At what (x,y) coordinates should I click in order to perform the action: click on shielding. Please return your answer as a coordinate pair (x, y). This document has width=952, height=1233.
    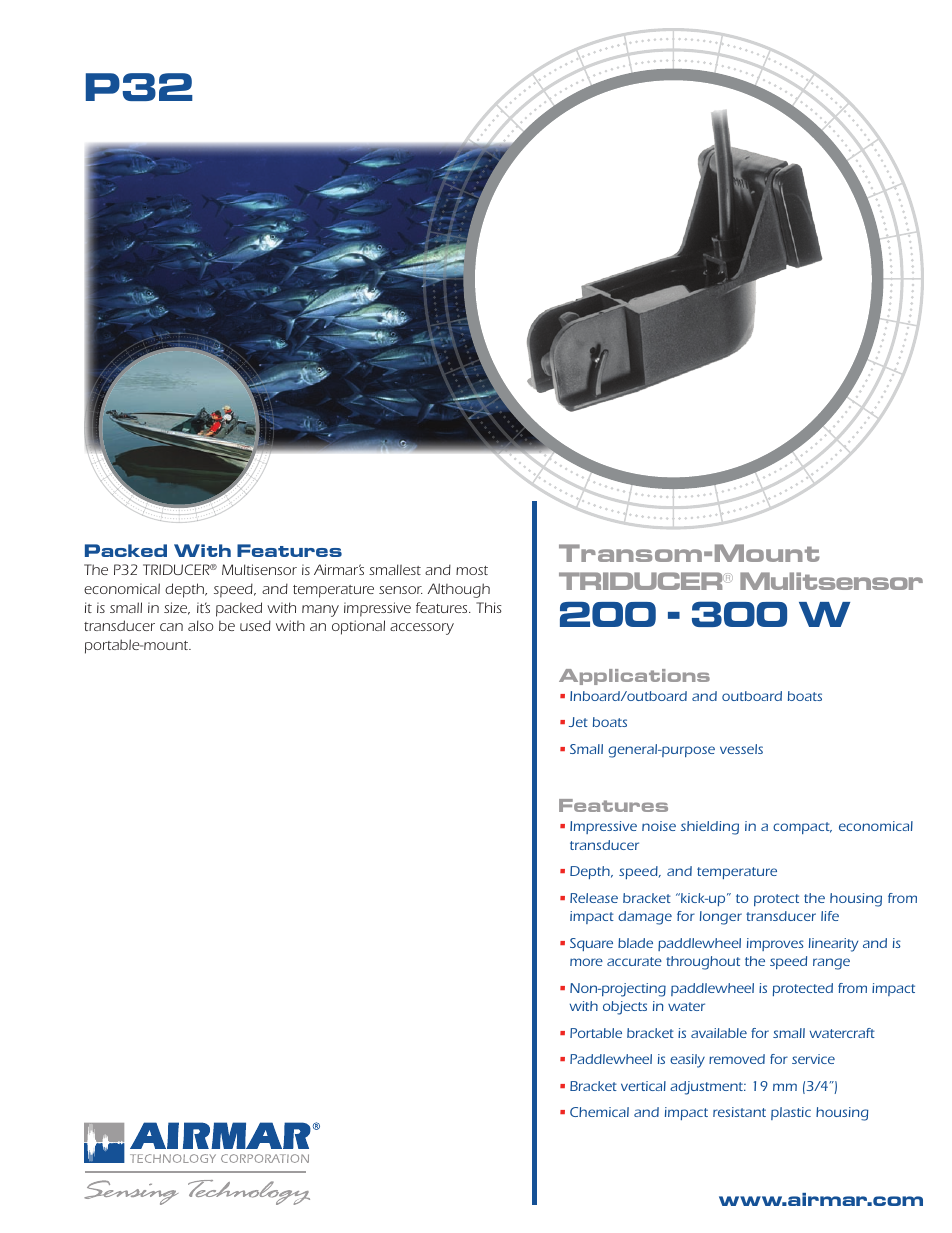
    Looking at the image, I should click on (710, 828).
